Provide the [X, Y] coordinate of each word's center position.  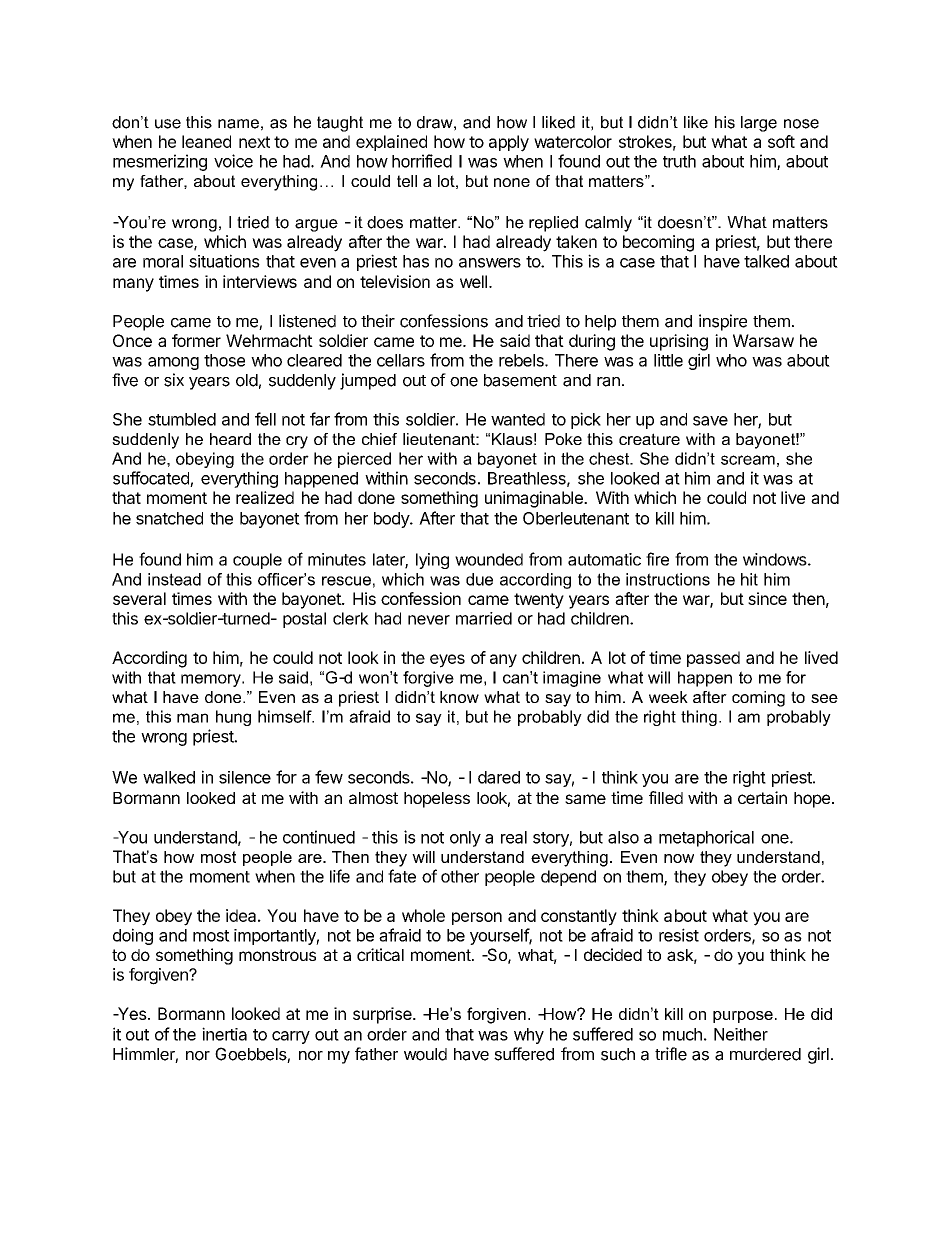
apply [509, 143]
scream [748, 460]
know [459, 697]
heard [230, 439]
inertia [224, 1034]
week [668, 697]
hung [233, 718]
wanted [518, 419]
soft [781, 141]
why [529, 1036]
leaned [206, 141]
